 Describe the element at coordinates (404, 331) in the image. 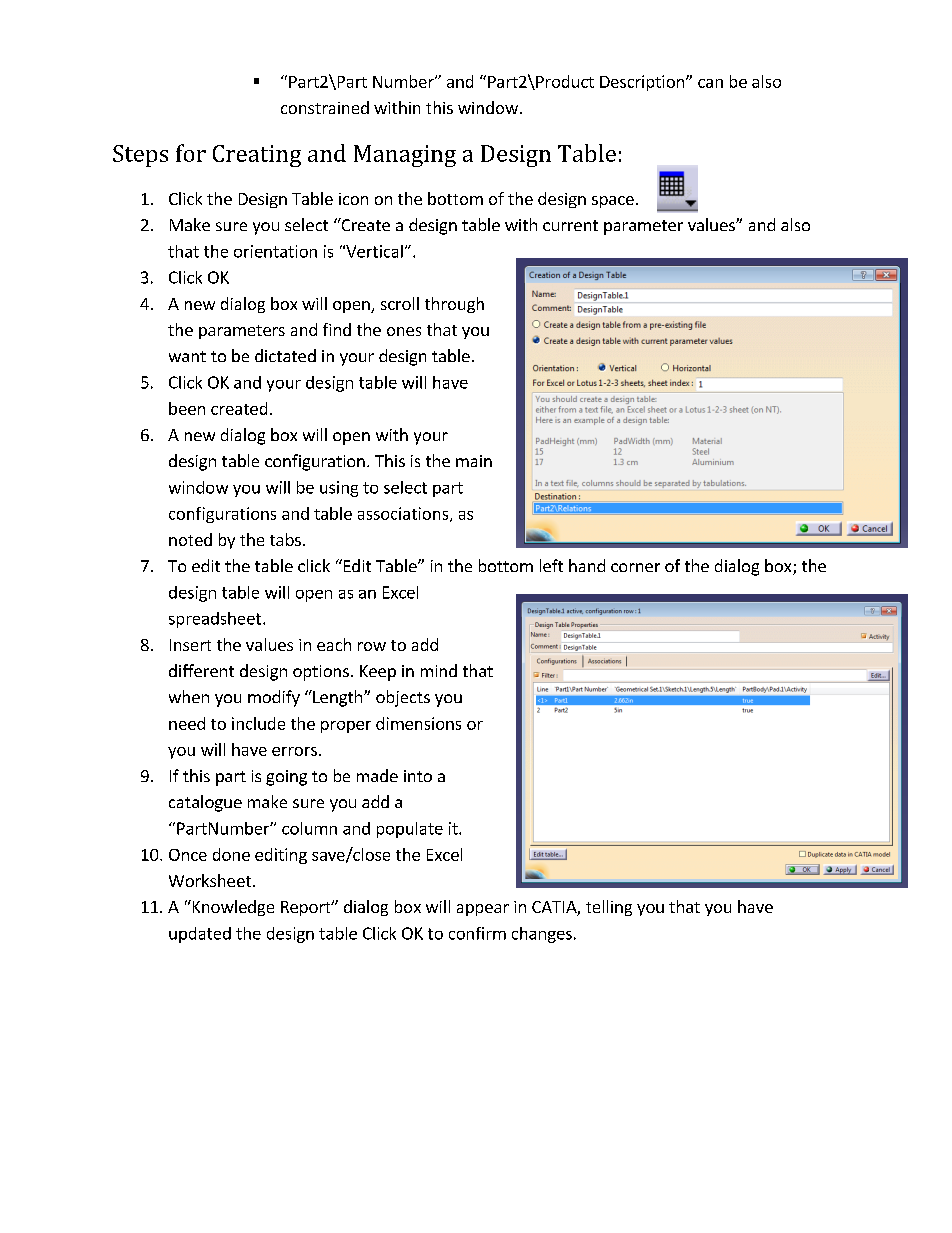

I see `ones` at that location.
